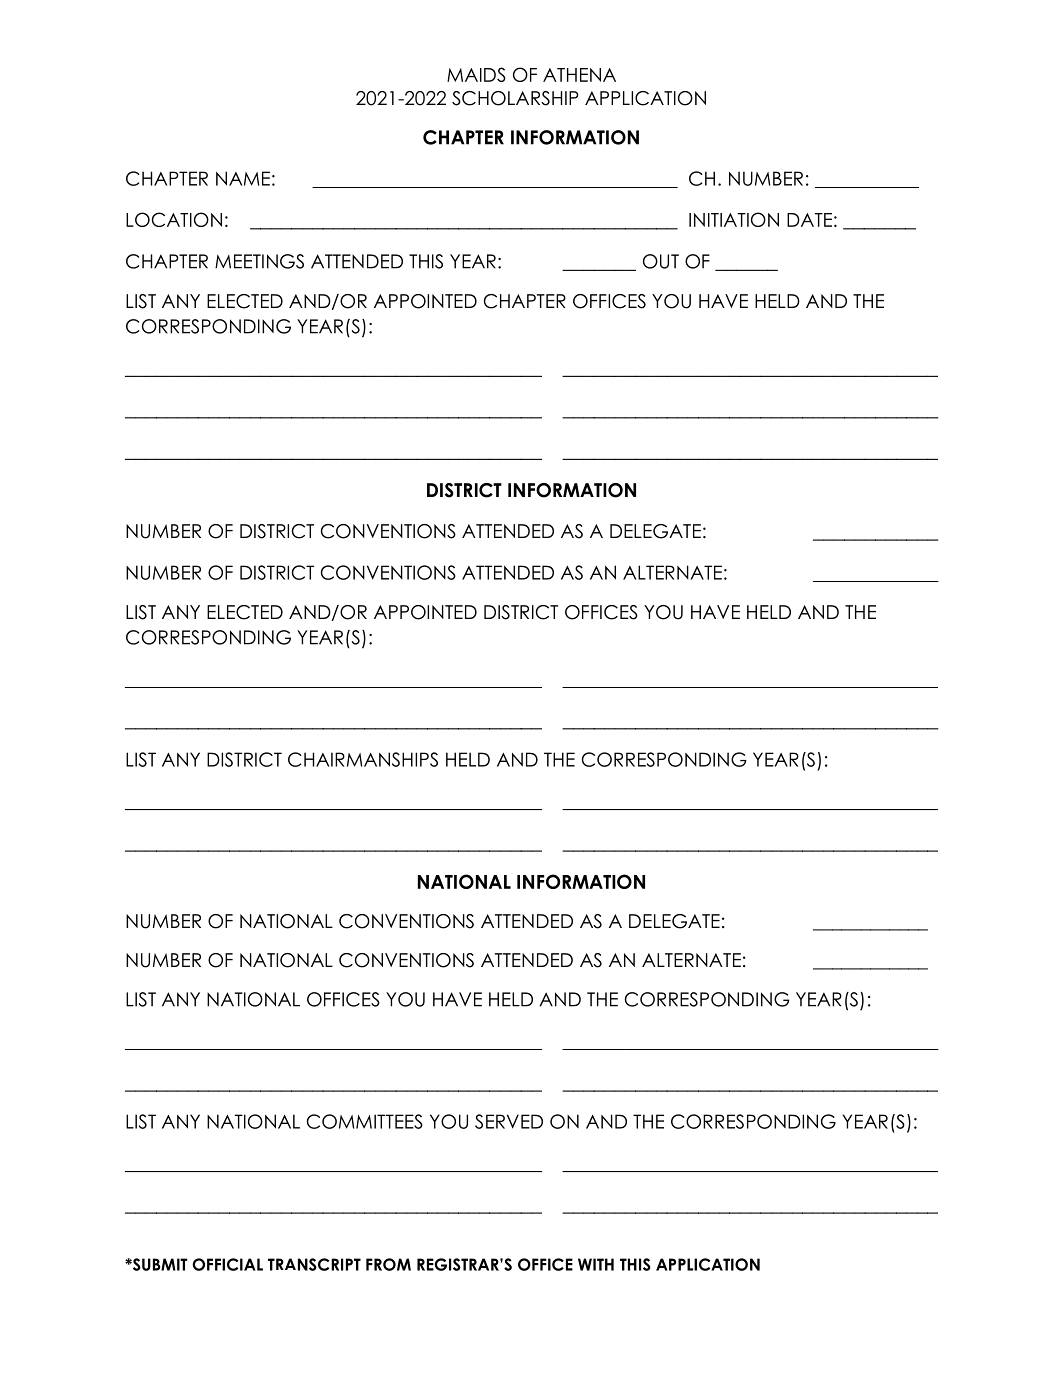 The height and width of the screenshot is (1376, 1063). I want to click on ATHENA, so click(579, 75).
